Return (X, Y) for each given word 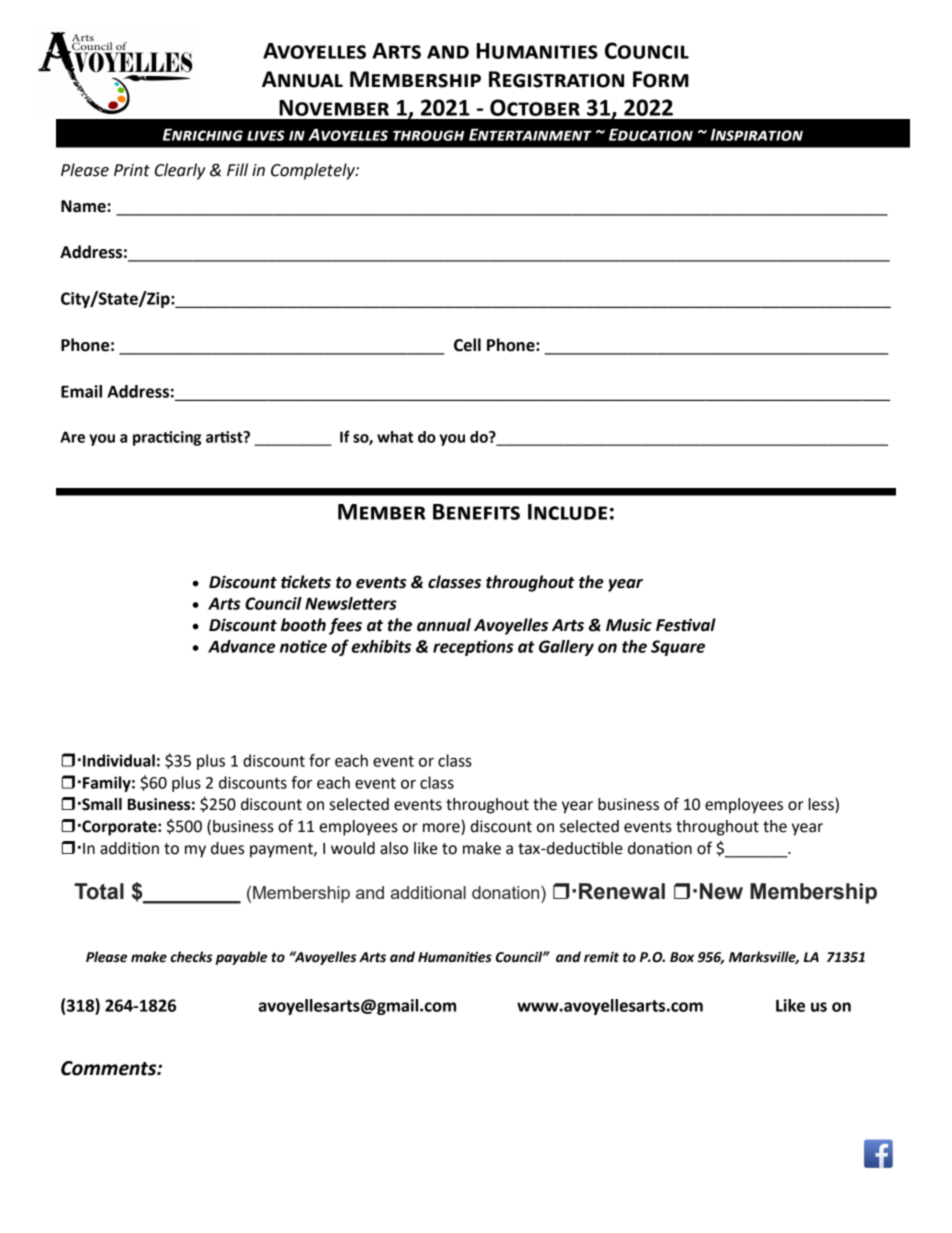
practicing (167, 438)
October (535, 107)
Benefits (476, 512)
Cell (467, 345)
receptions (473, 648)
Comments (110, 1068)
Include (567, 512)
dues (227, 848)
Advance (241, 646)
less (822, 805)
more (442, 829)
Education (651, 134)
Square (678, 648)
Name (84, 206)
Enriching (203, 134)
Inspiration (757, 135)
